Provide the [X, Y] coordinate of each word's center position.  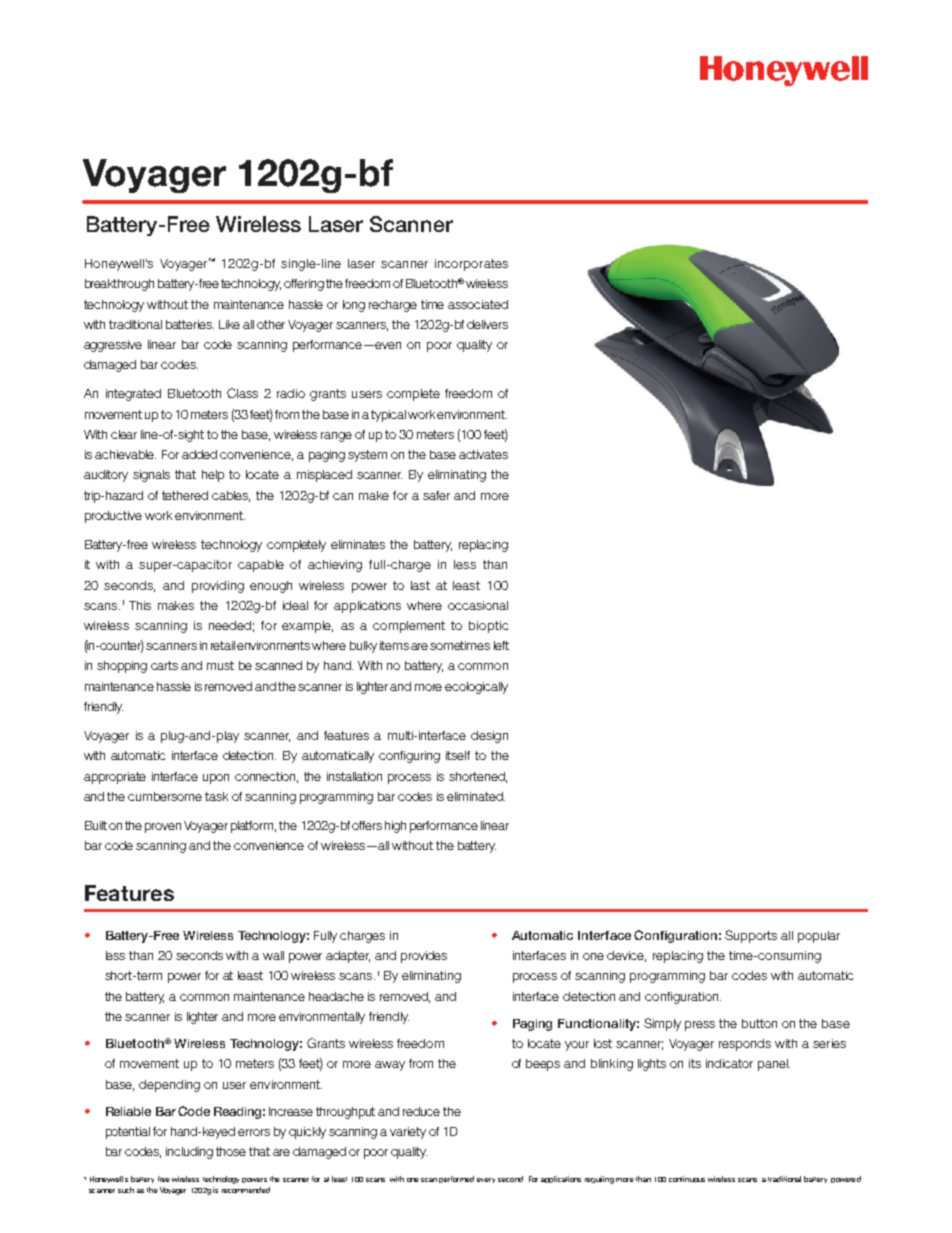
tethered [185, 495]
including [189, 1153]
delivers [487, 324]
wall [273, 955]
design [489, 737]
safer [436, 495]
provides [424, 957]
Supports [751, 936]
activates [483, 454]
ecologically [476, 688]
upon [216, 779]
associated [478, 304]
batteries [190, 324]
